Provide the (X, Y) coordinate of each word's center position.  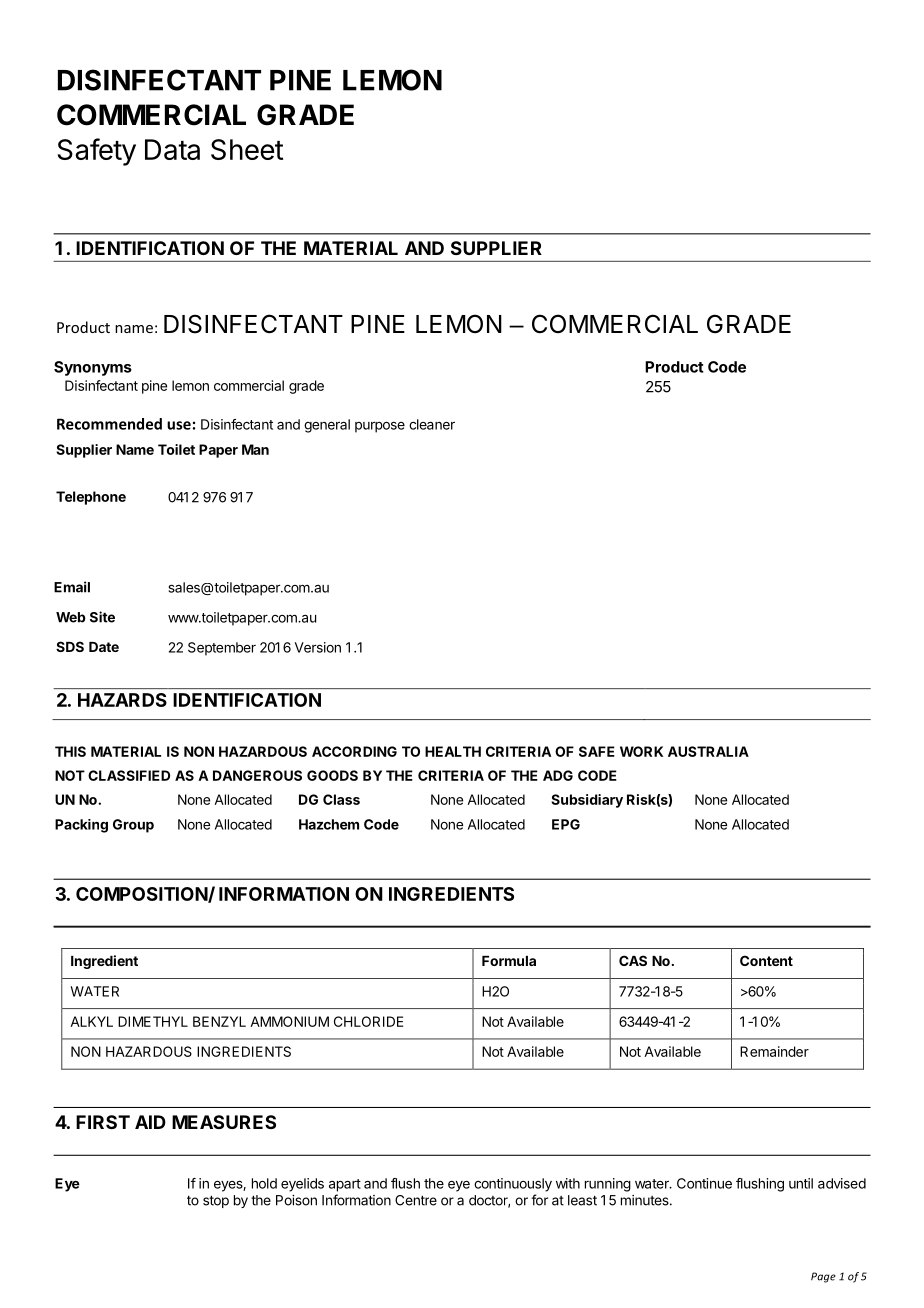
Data (172, 149)
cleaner (432, 424)
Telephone (91, 498)
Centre (416, 1200)
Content (766, 960)
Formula (509, 961)
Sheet (247, 149)
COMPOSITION (142, 895)
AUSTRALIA (708, 751)
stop (216, 1201)
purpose (380, 427)
